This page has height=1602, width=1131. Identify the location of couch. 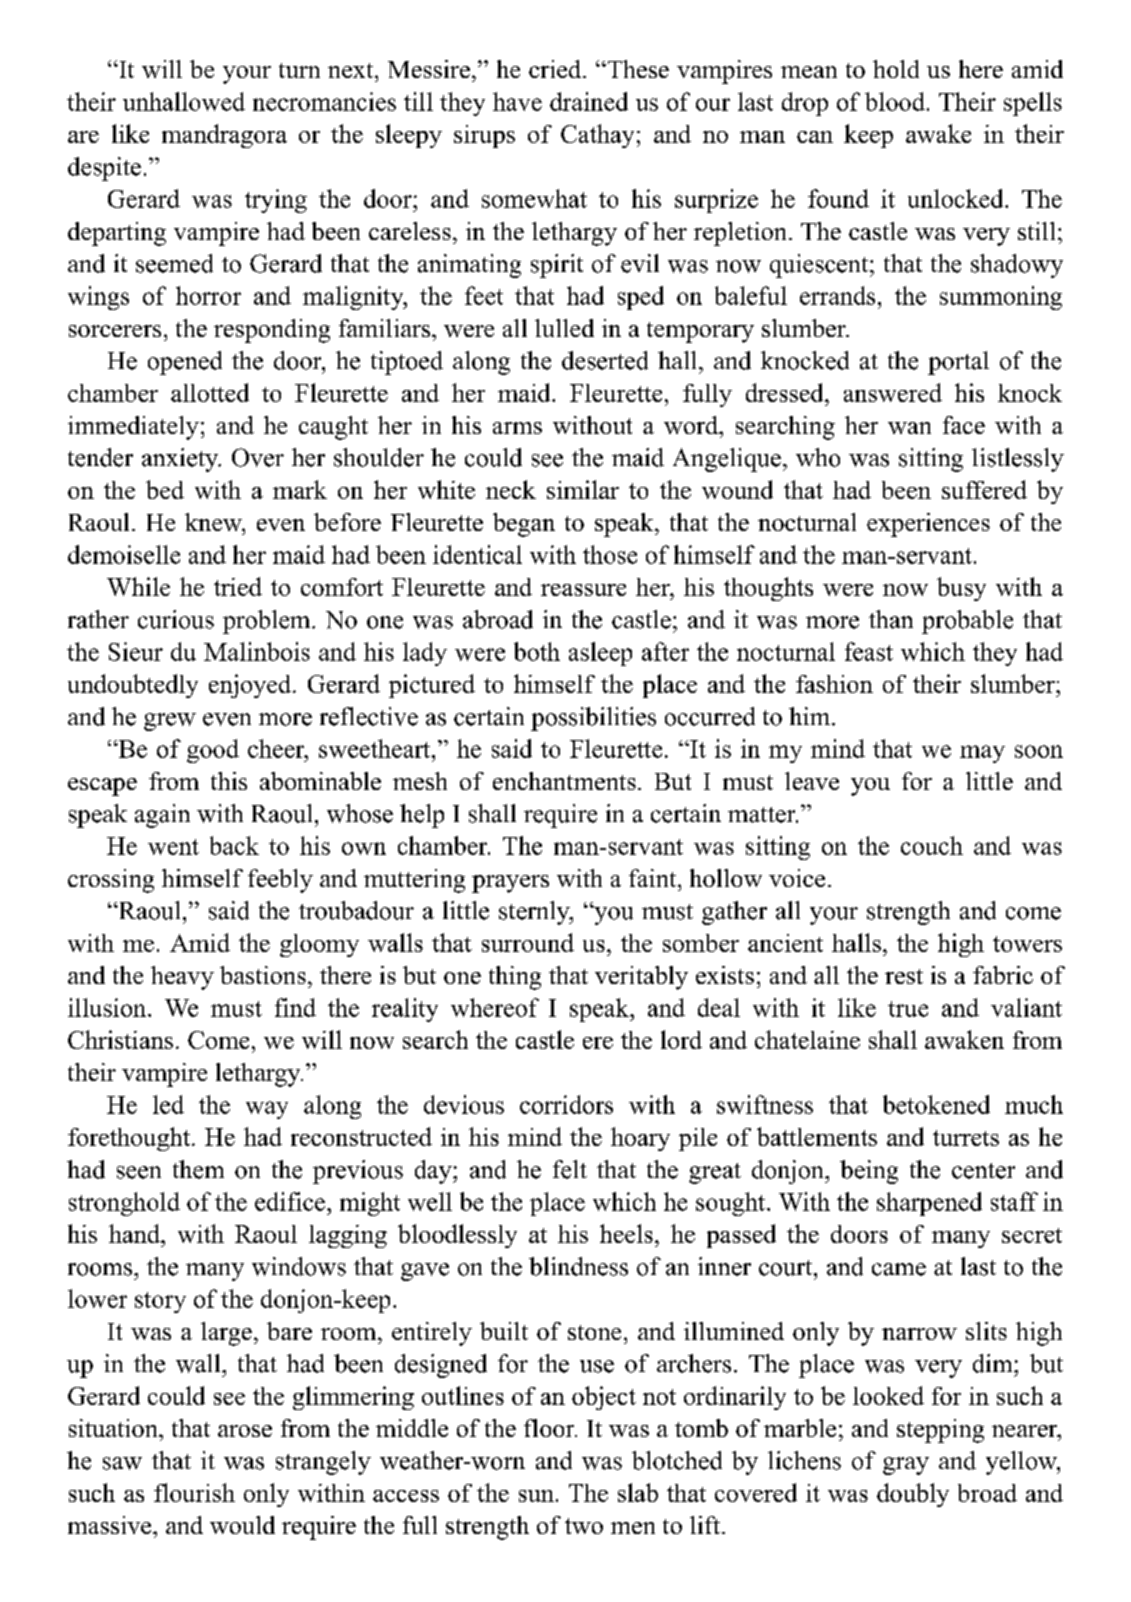
(932, 845).
